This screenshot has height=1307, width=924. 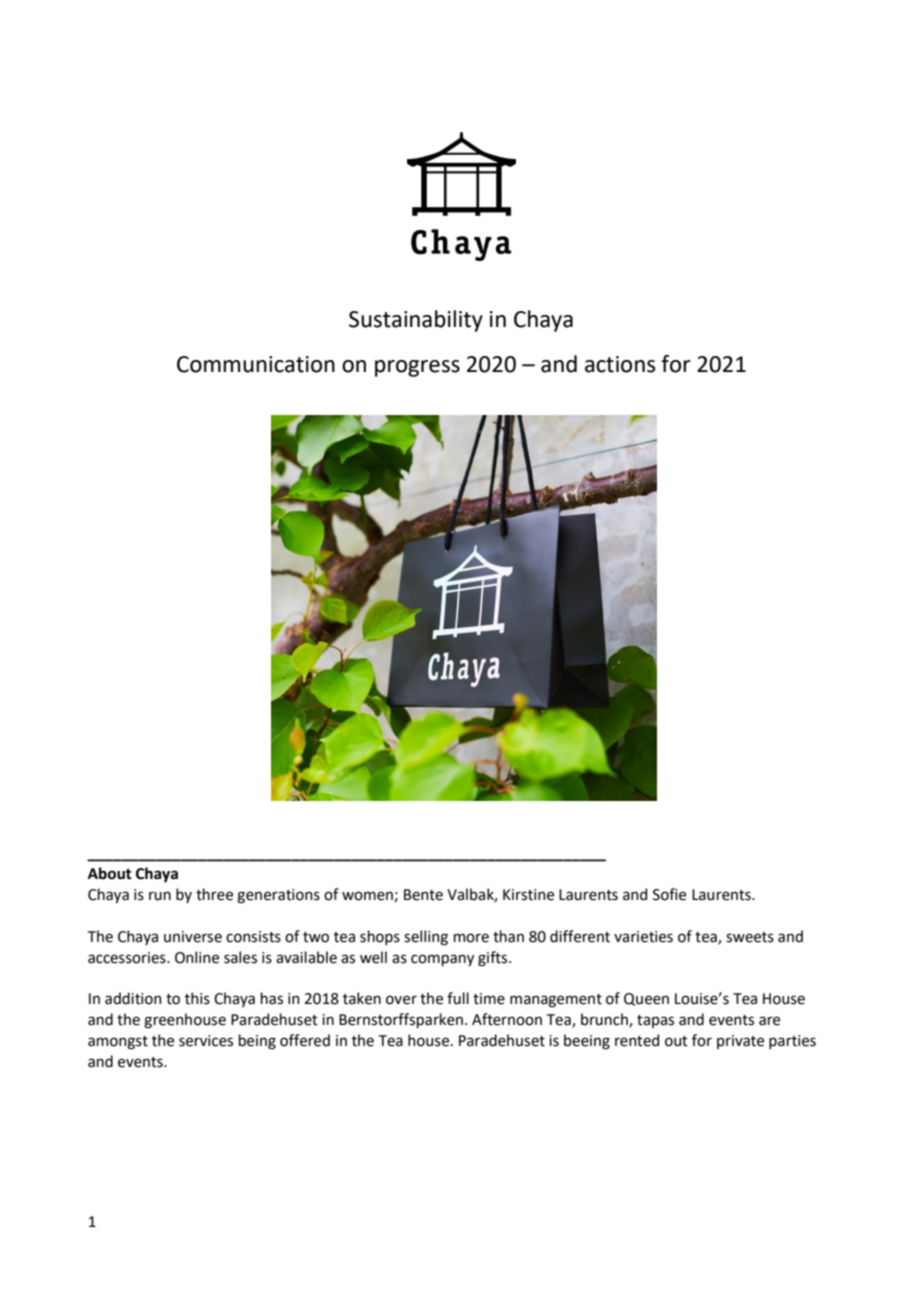 What do you see at coordinates (643, 937) in the screenshot?
I see `varieties` at bounding box center [643, 937].
